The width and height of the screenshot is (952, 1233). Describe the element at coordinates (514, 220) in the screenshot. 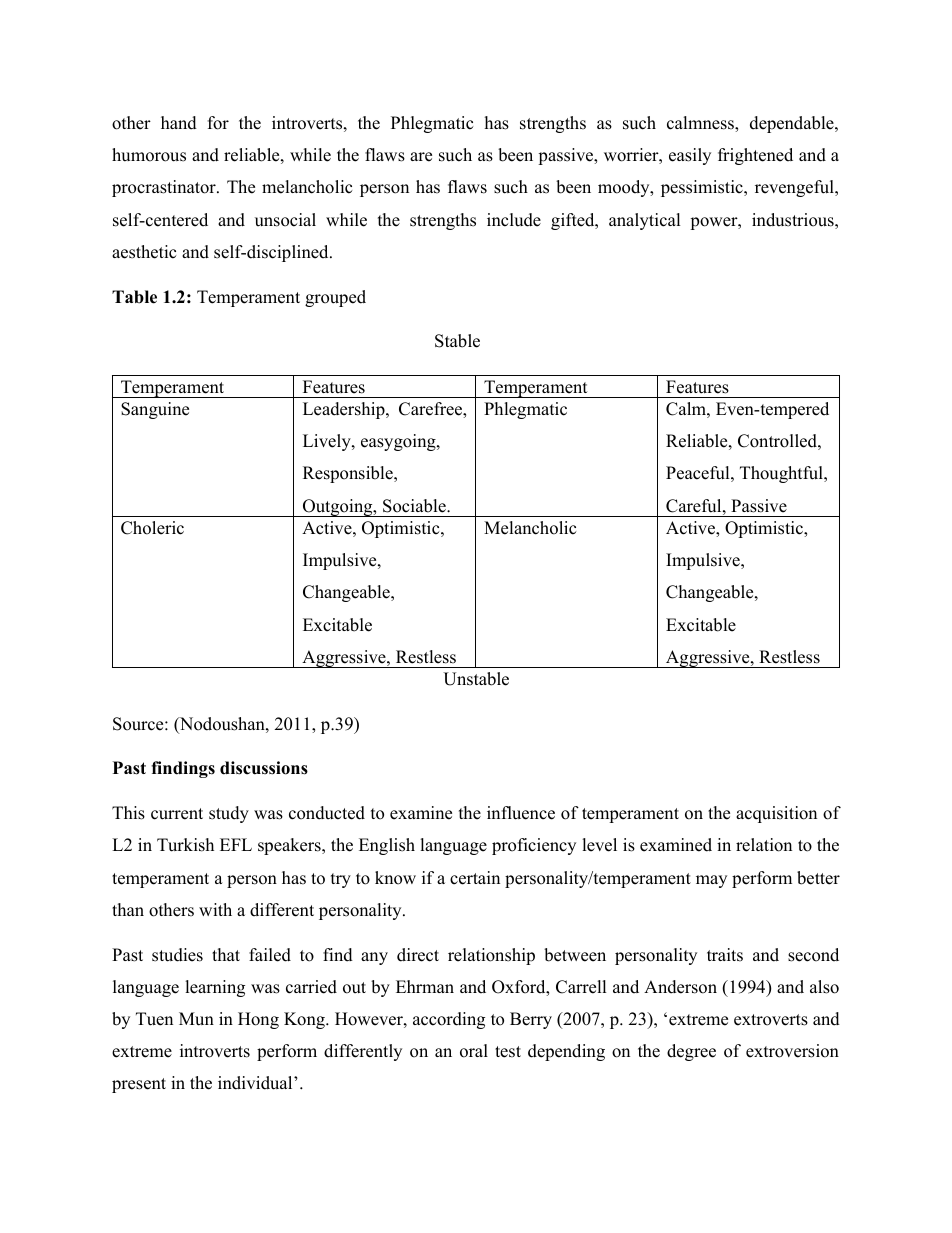

I see `include` at that location.
